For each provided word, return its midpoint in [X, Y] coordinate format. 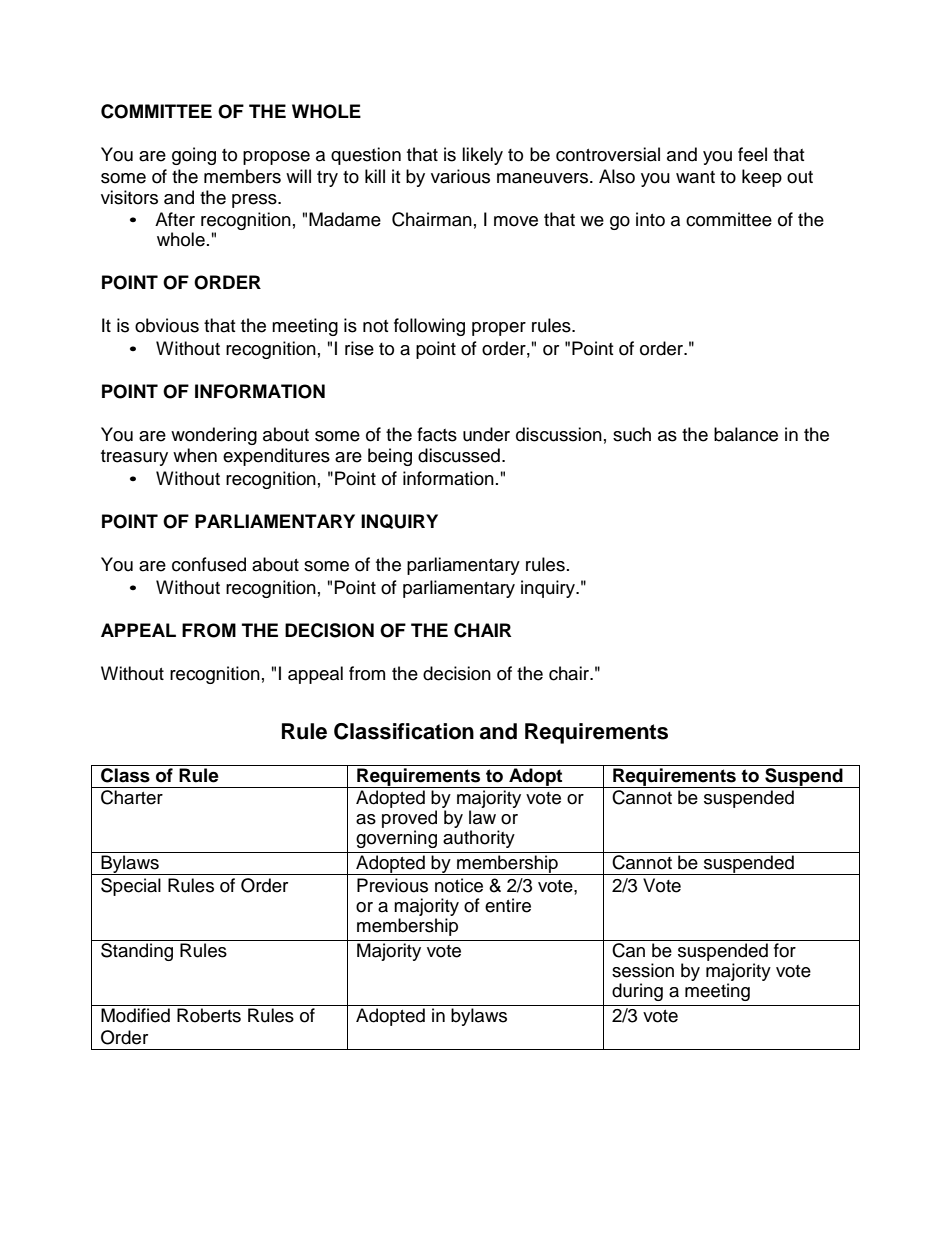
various [460, 176]
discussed [459, 455]
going [194, 156]
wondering [214, 436]
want [695, 177]
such [632, 434]
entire [508, 905]
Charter [132, 797]
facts [437, 434]
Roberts [209, 1015]
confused [209, 564]
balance [746, 434]
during [637, 992]
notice [459, 885]
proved [409, 819]
